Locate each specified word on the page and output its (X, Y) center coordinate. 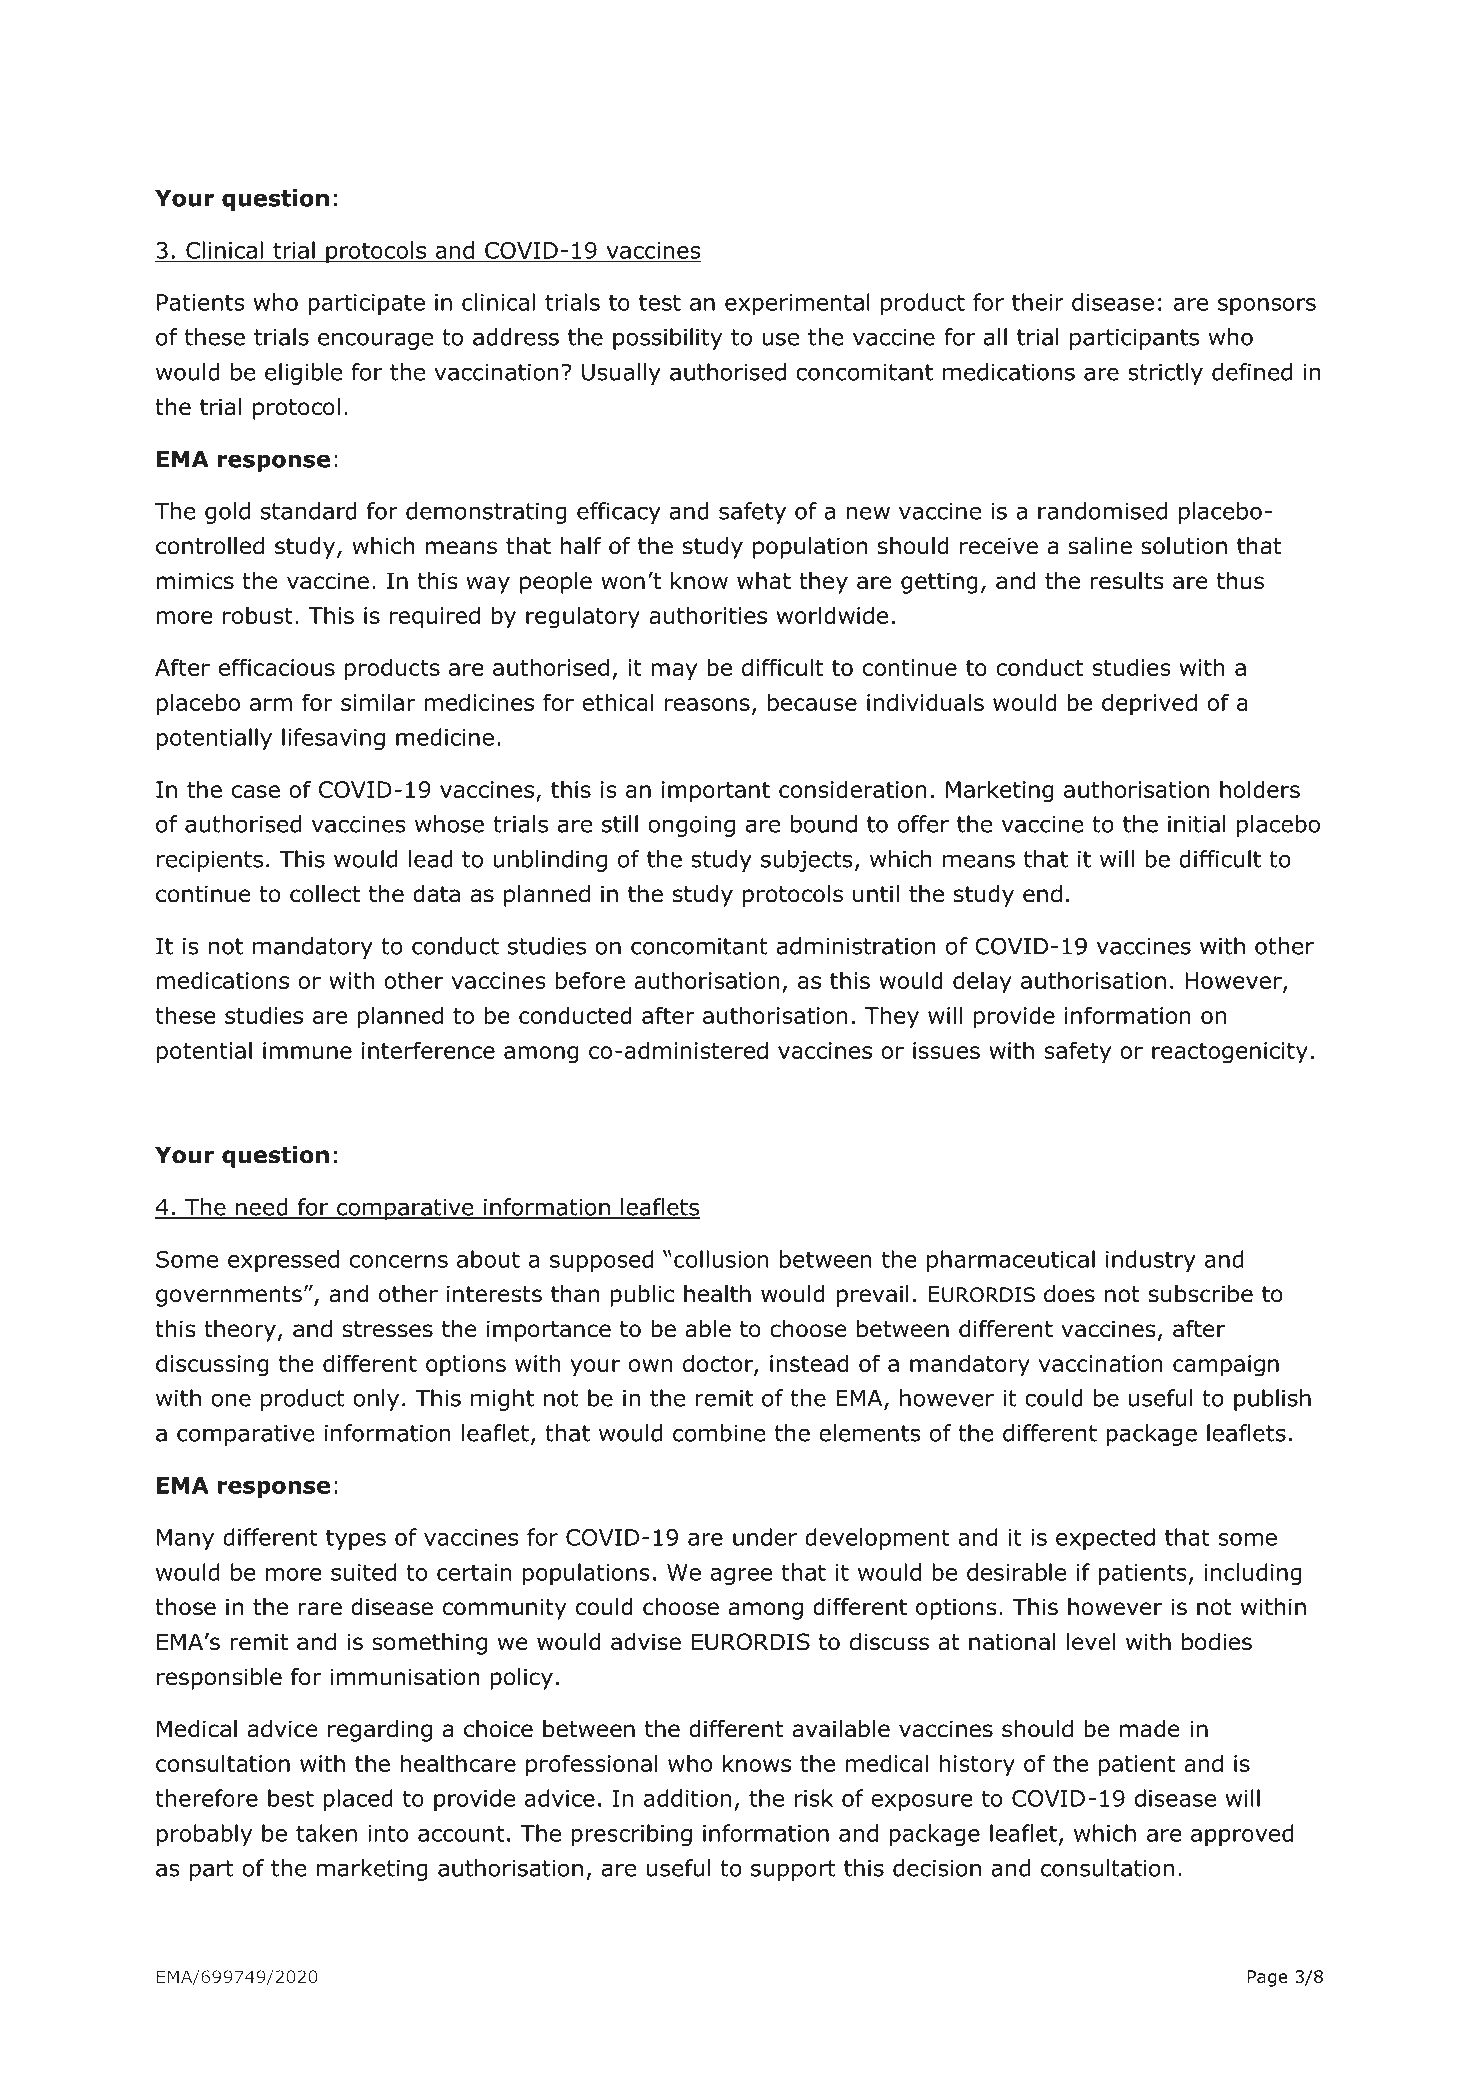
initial (1196, 824)
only (376, 1400)
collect (325, 894)
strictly (1165, 374)
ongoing (691, 826)
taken (326, 1833)
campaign (1226, 1366)
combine (719, 1433)
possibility (667, 339)
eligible (303, 374)
